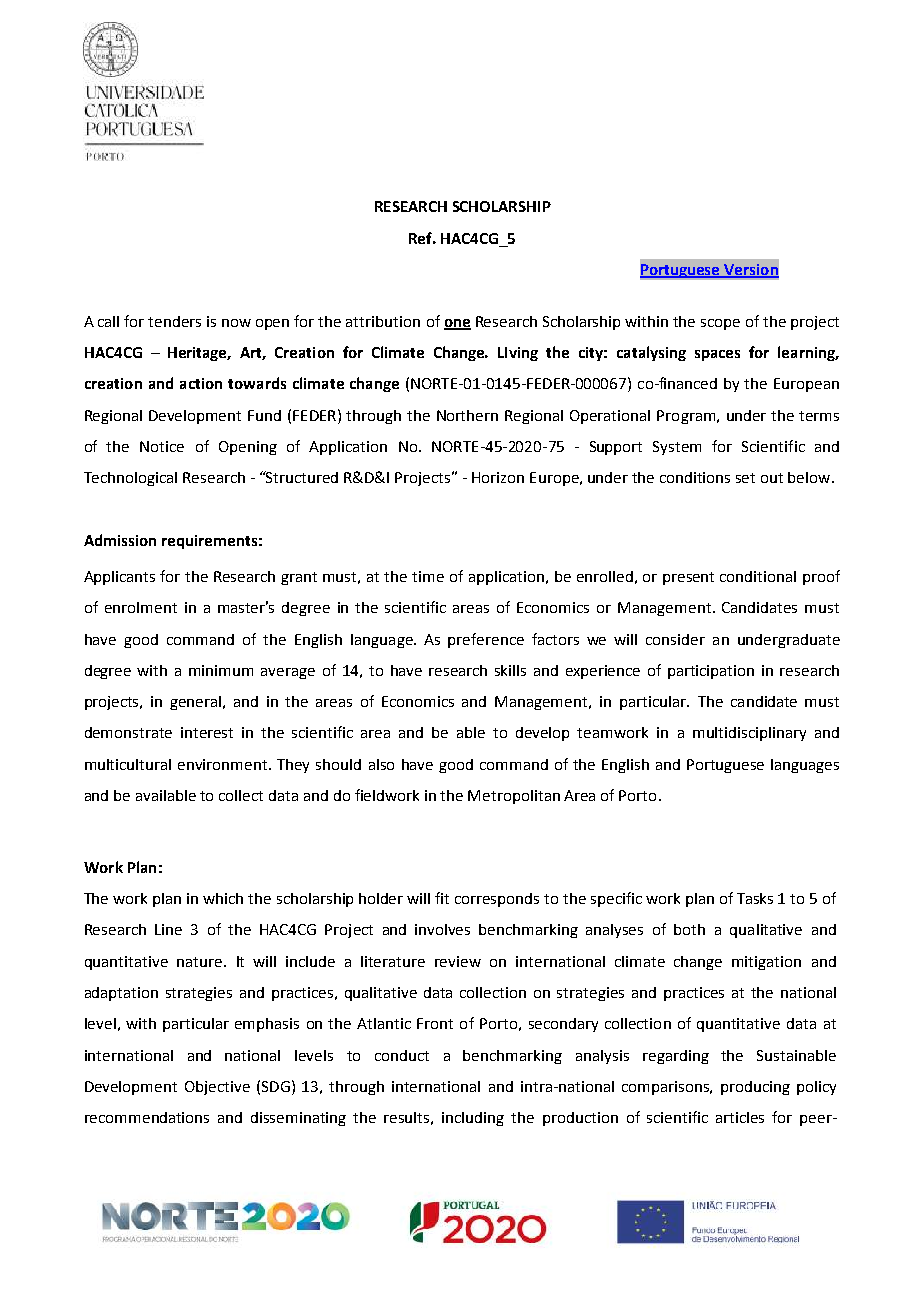 This screenshot has height=1308, width=924. I want to click on multidisciplinary, so click(749, 734).
